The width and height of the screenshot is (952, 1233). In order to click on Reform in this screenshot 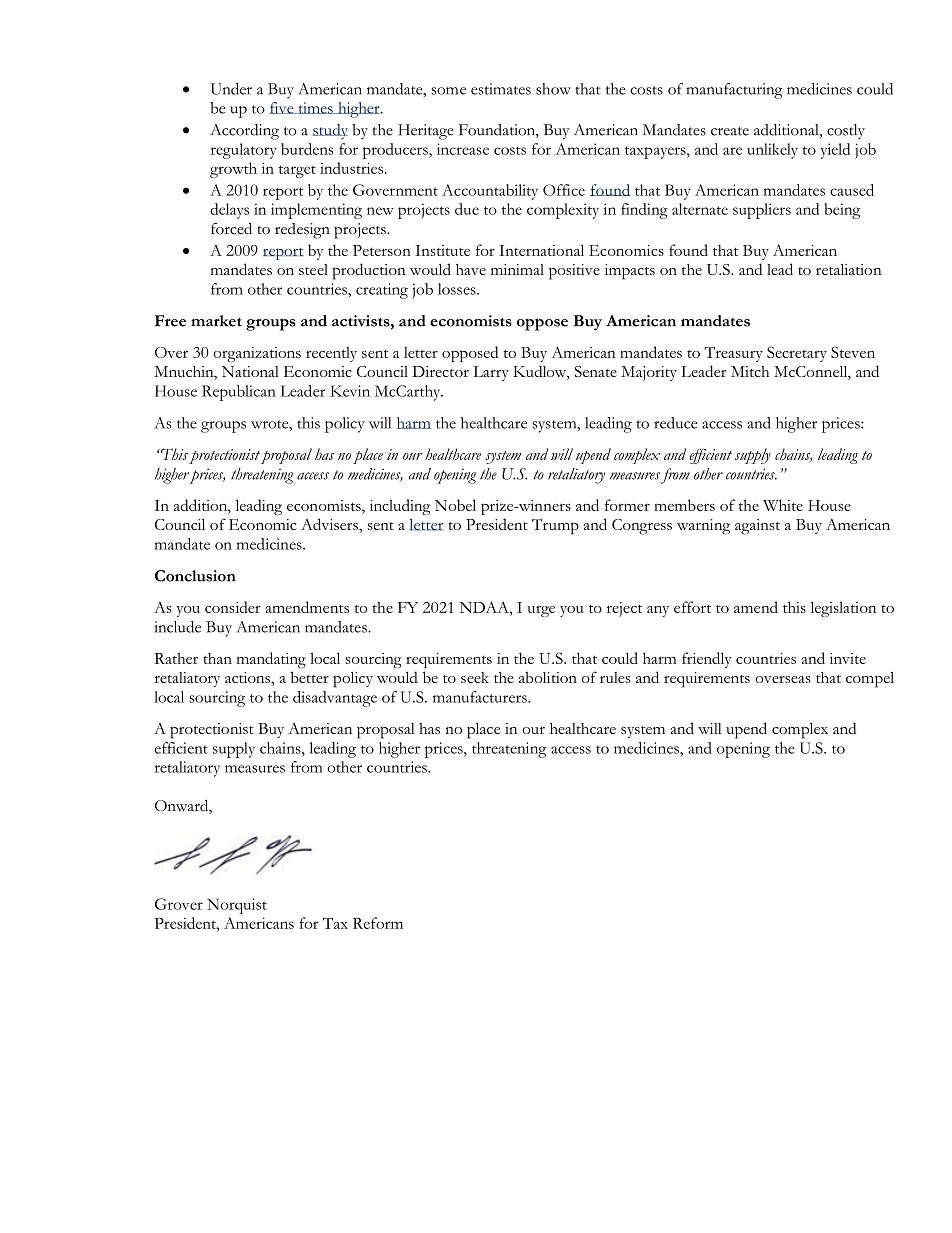, I will do `click(378, 923)`.
